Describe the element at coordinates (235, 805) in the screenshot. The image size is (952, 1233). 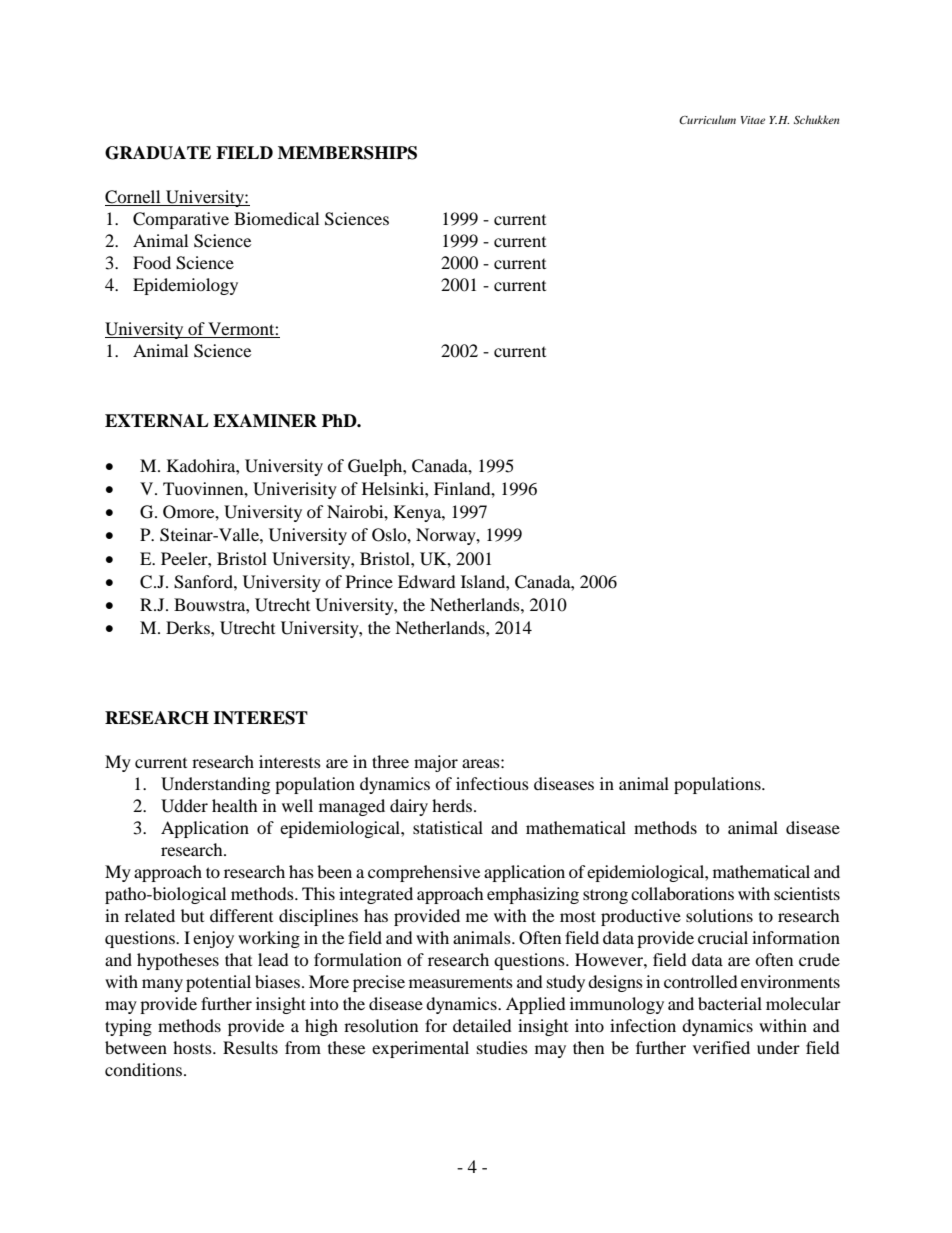
I see `health` at that location.
